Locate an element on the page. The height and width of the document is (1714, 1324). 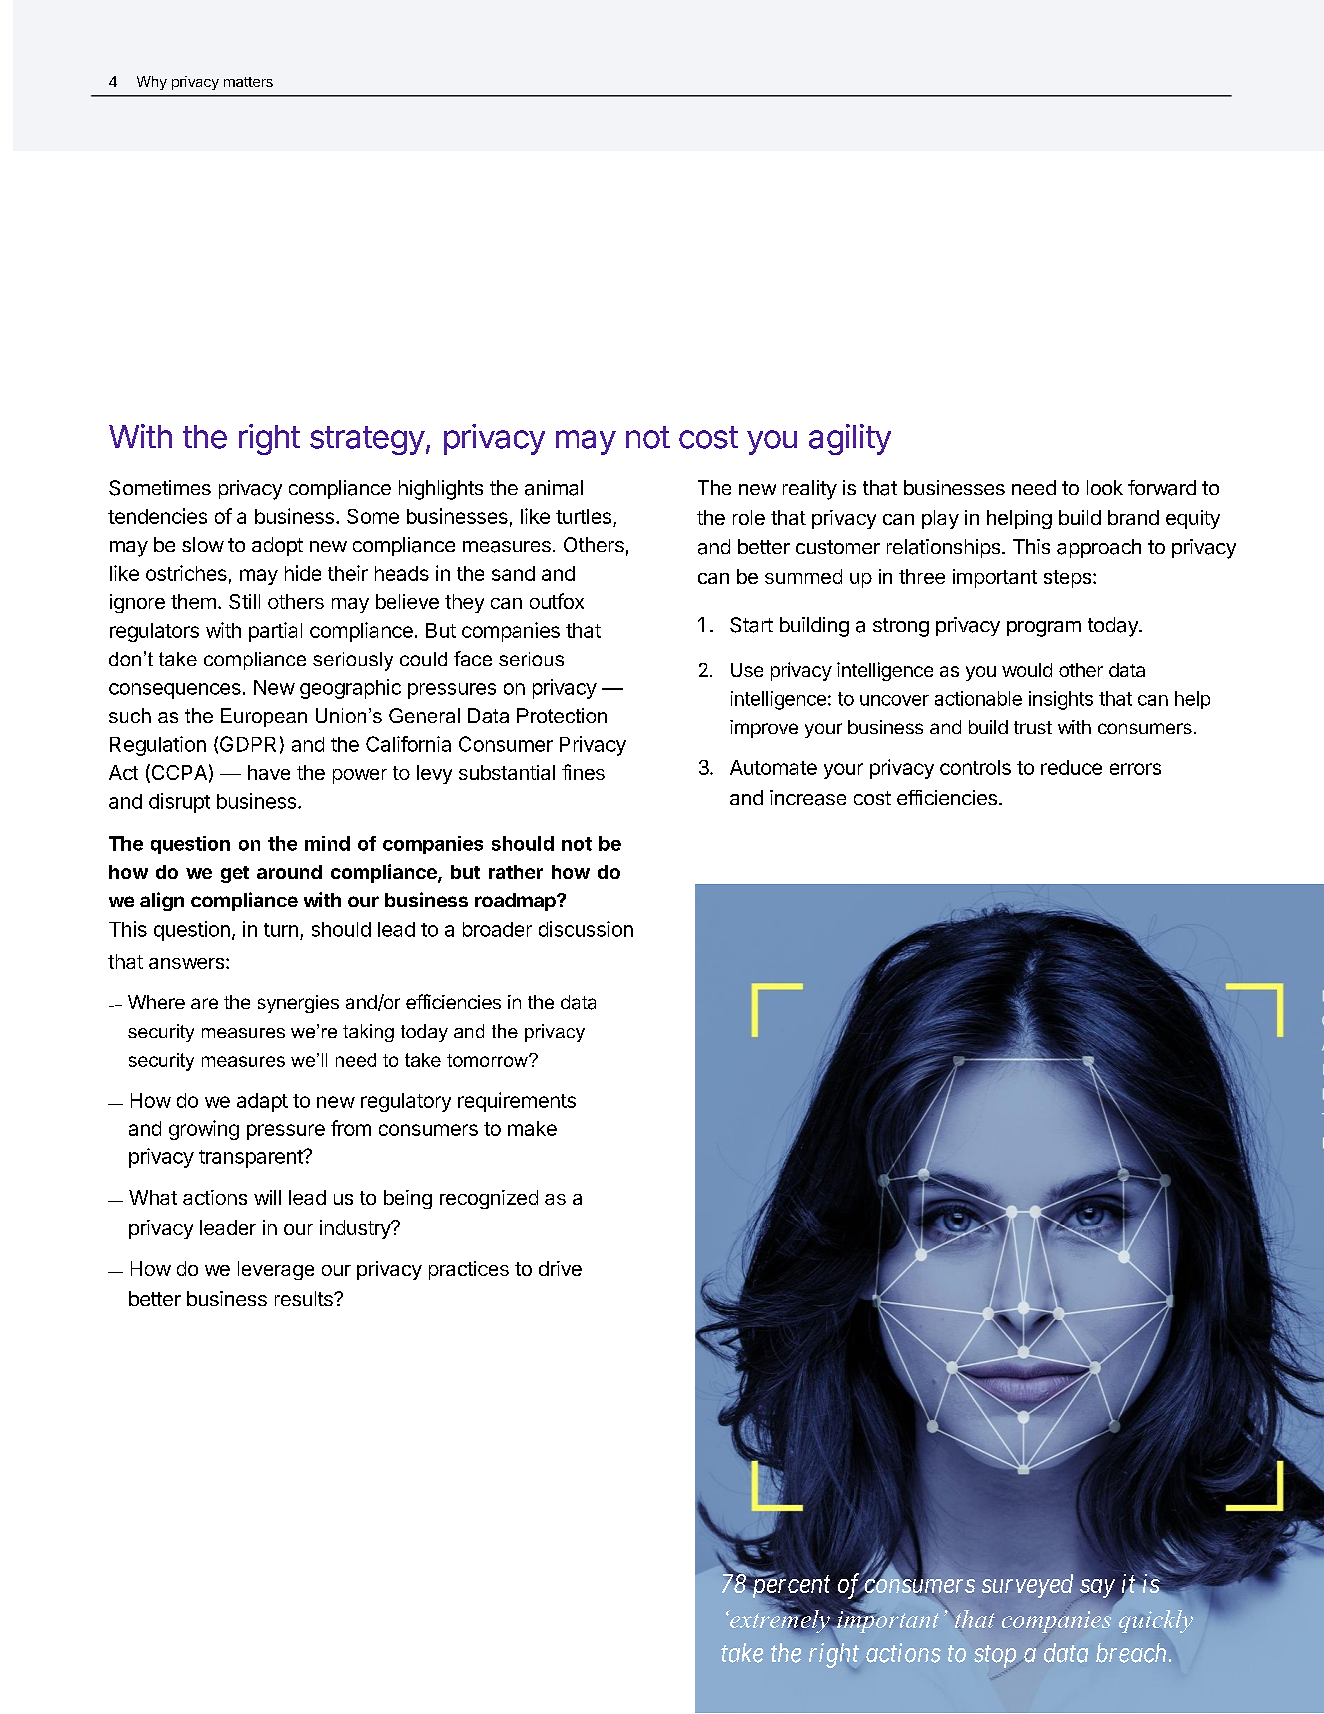
matters is located at coordinates (248, 82).
